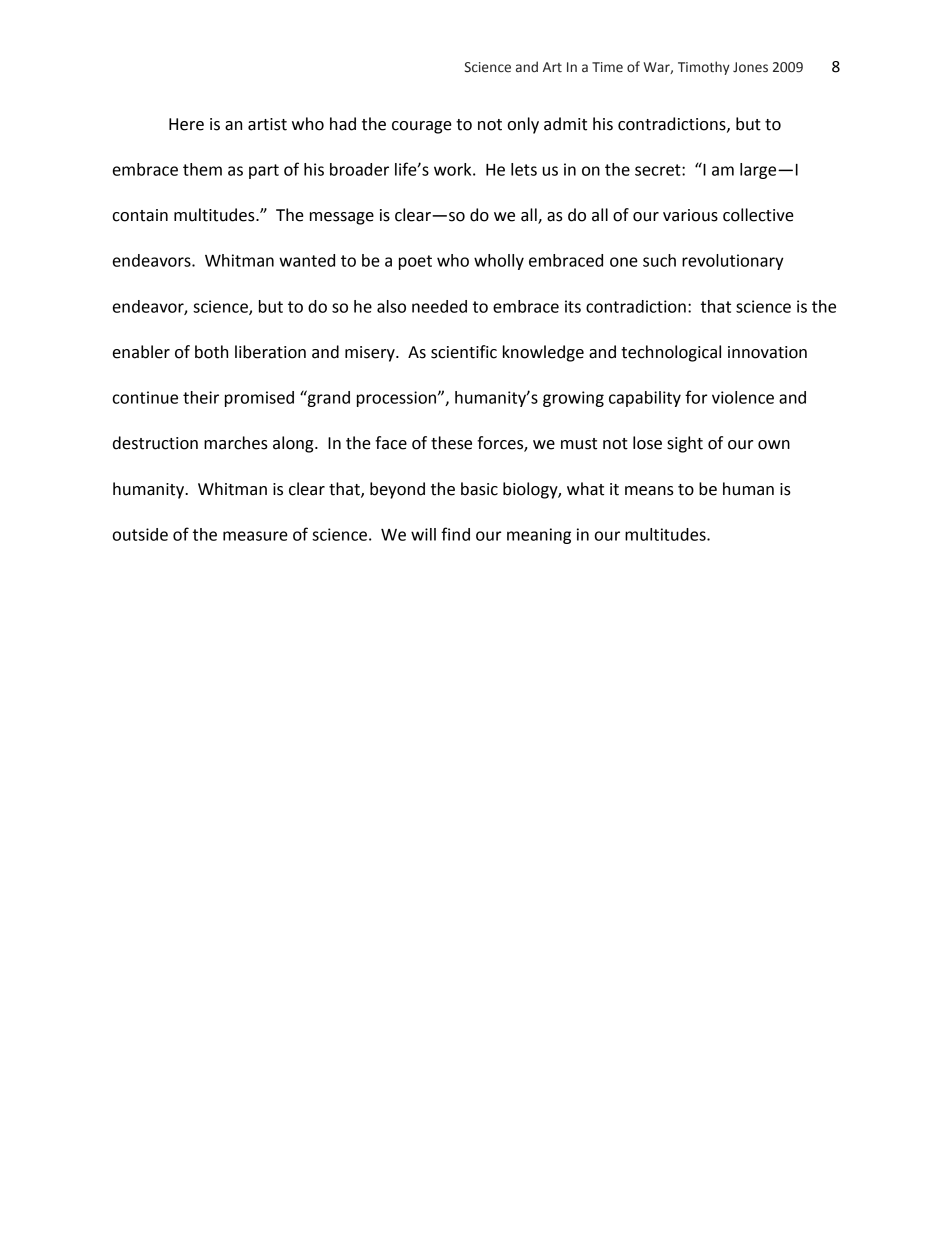  Describe the element at coordinates (422, 127) in the image. I see `courage` at that location.
